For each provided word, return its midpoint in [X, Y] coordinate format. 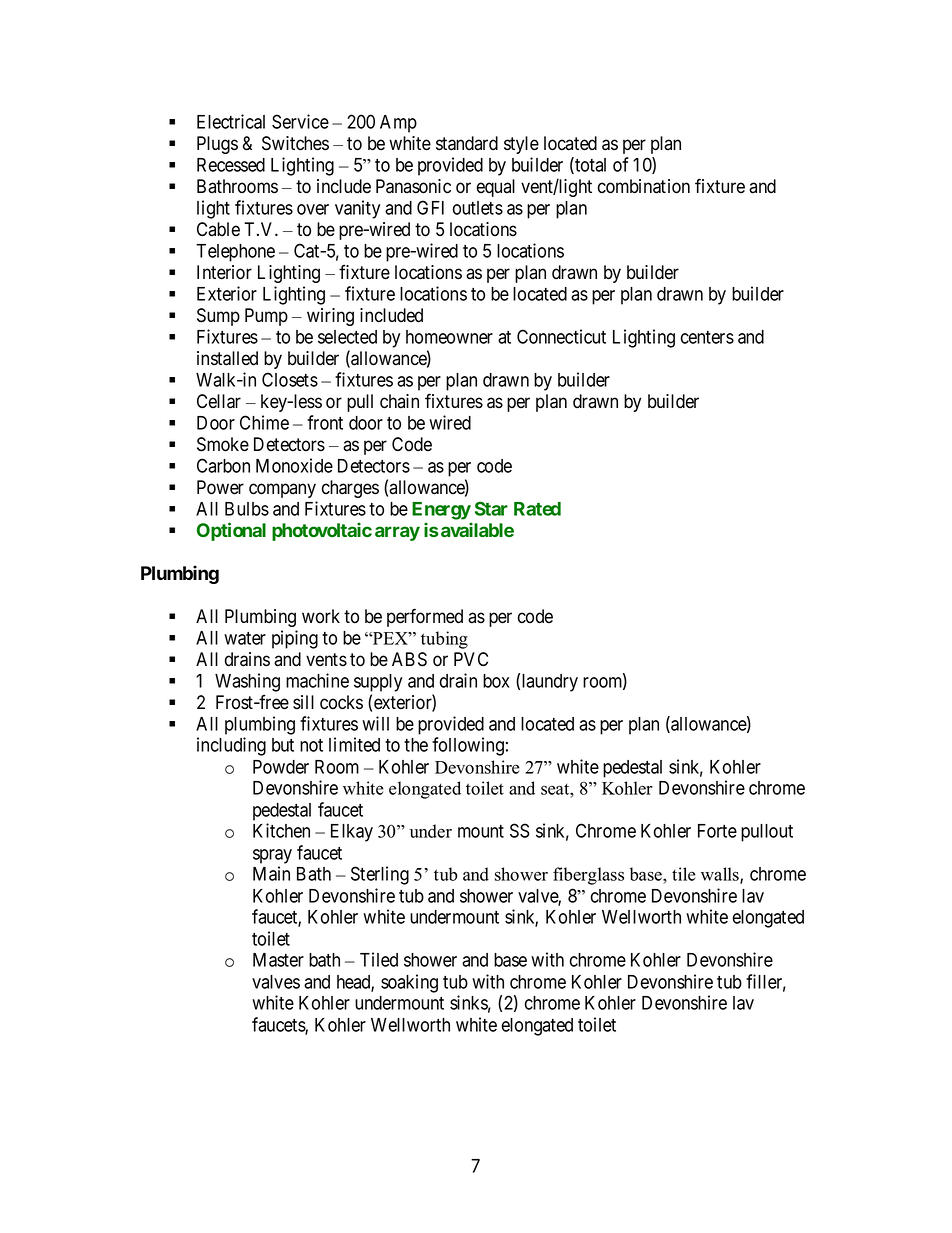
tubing [444, 640]
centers [707, 337]
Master [278, 960]
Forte [717, 831]
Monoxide [294, 465]
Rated [537, 509]
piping [295, 639]
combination [644, 186]
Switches [295, 143]
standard [467, 143]
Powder [281, 767]
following [468, 746]
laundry [550, 683]
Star [491, 508]
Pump [266, 317]
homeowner [449, 337]
